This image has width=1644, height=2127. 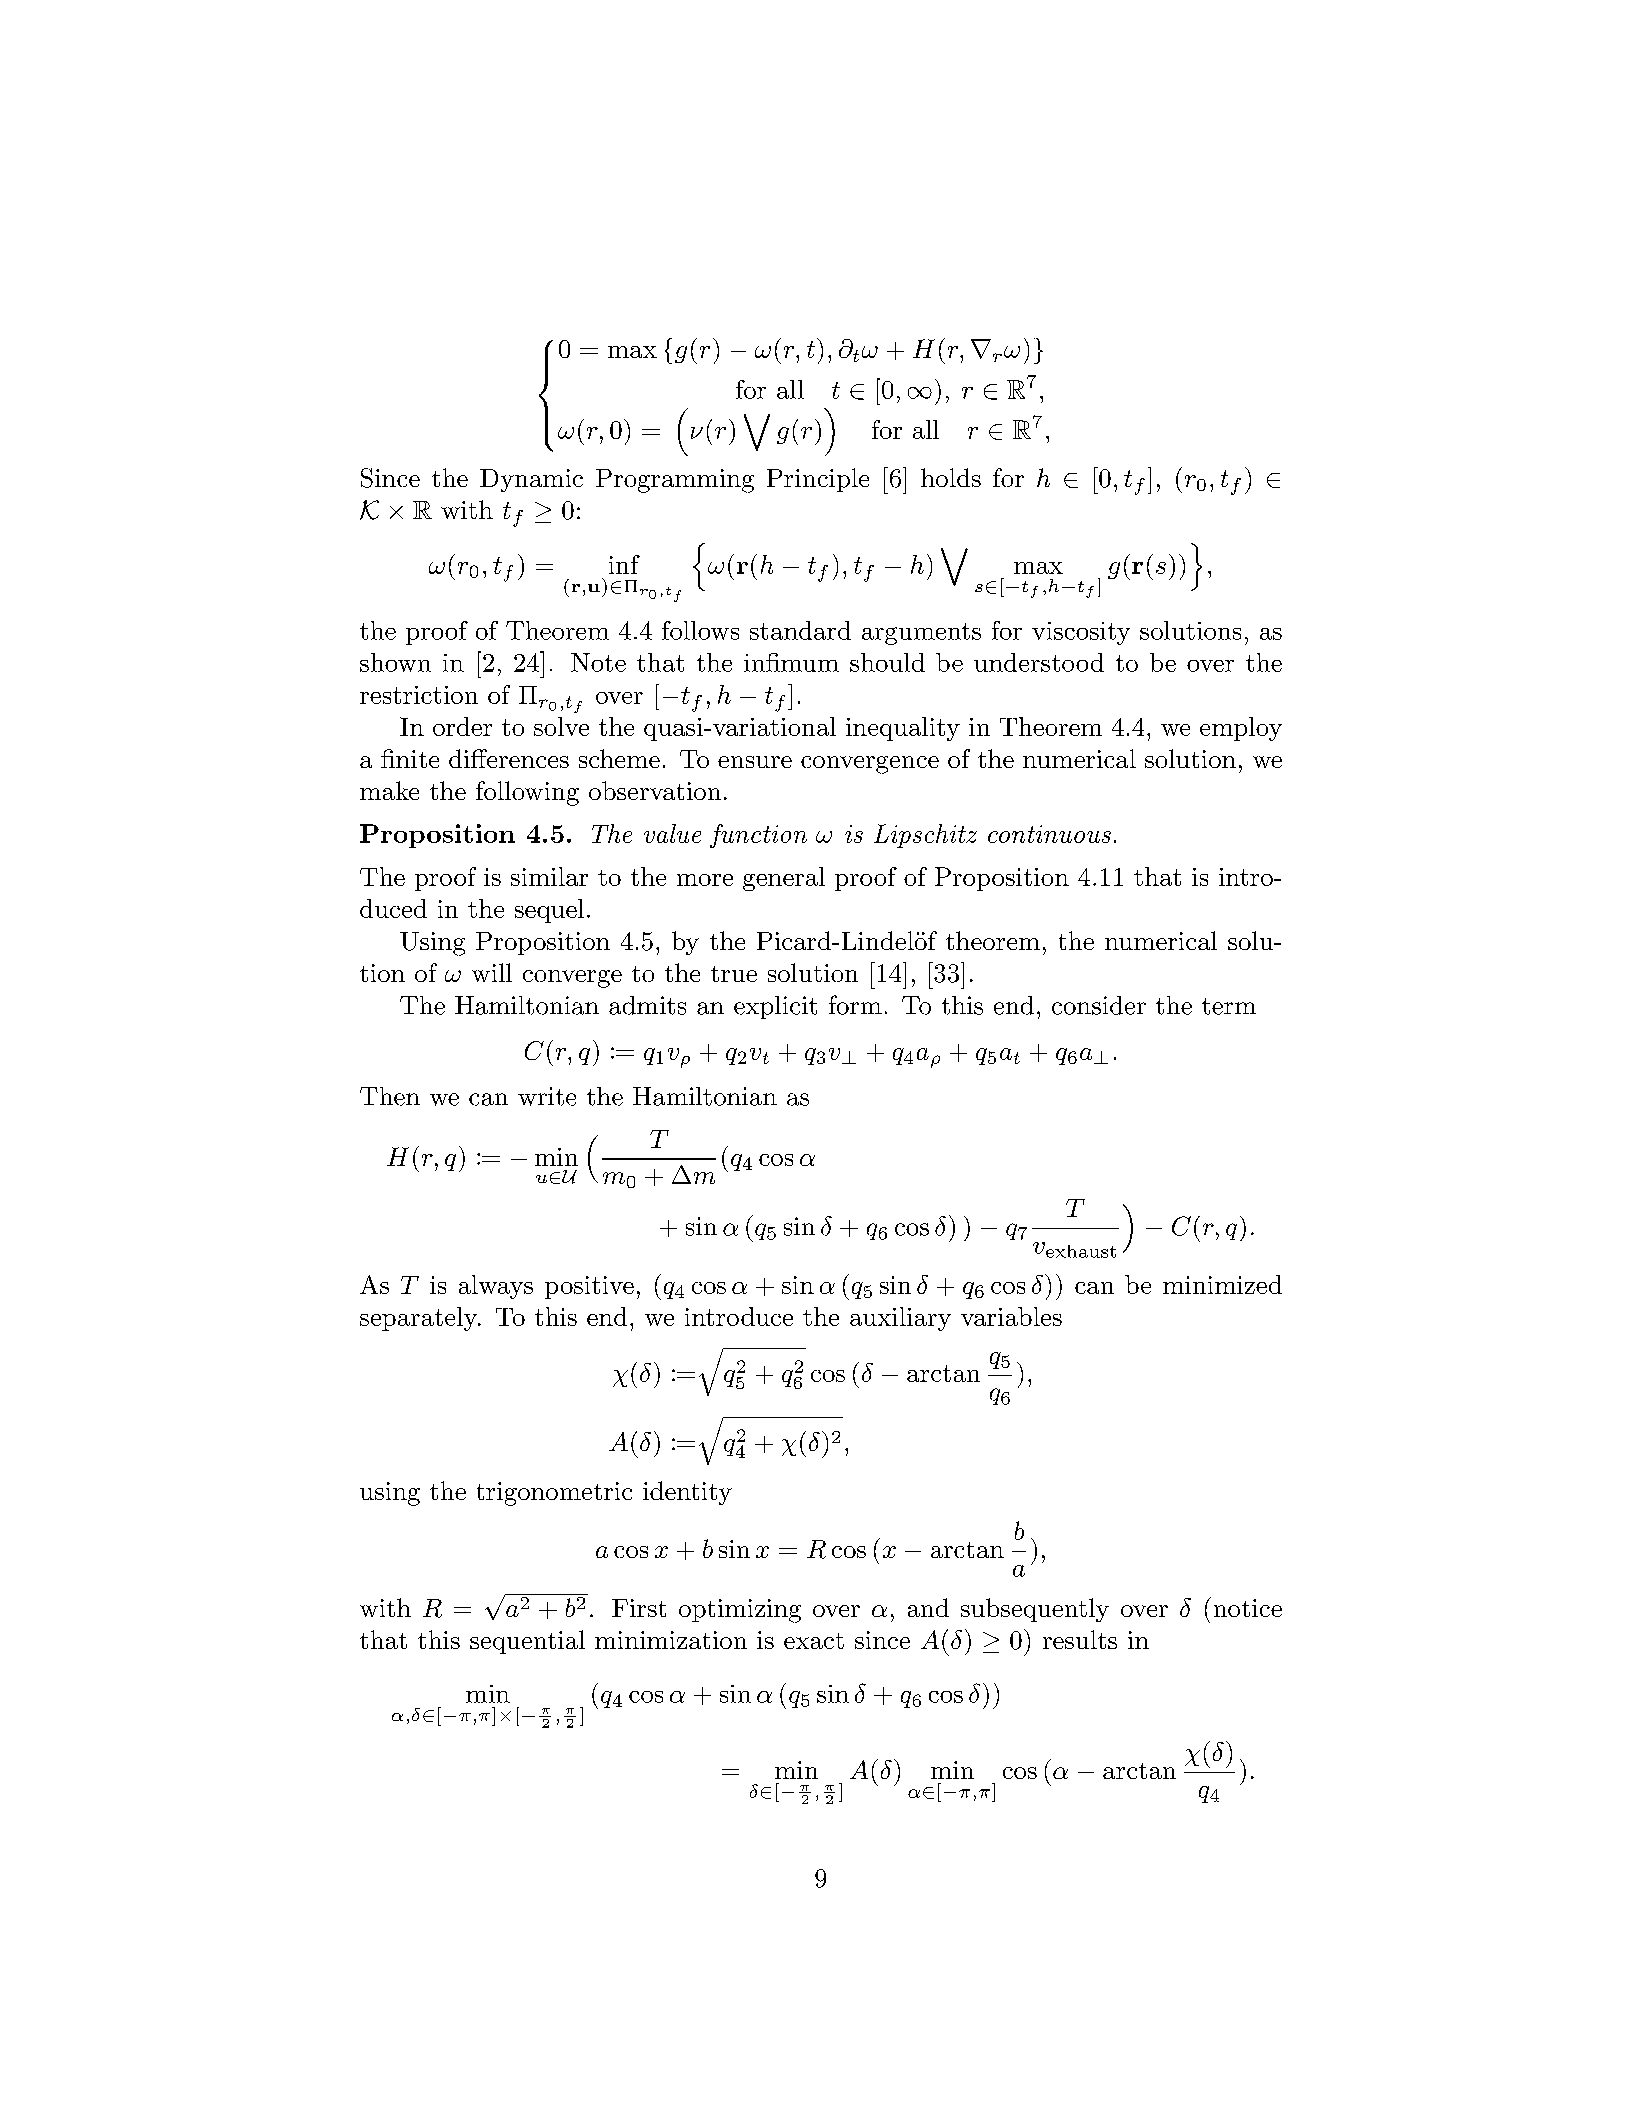 What do you see at coordinates (1099, 1005) in the image?
I see `consider` at bounding box center [1099, 1005].
